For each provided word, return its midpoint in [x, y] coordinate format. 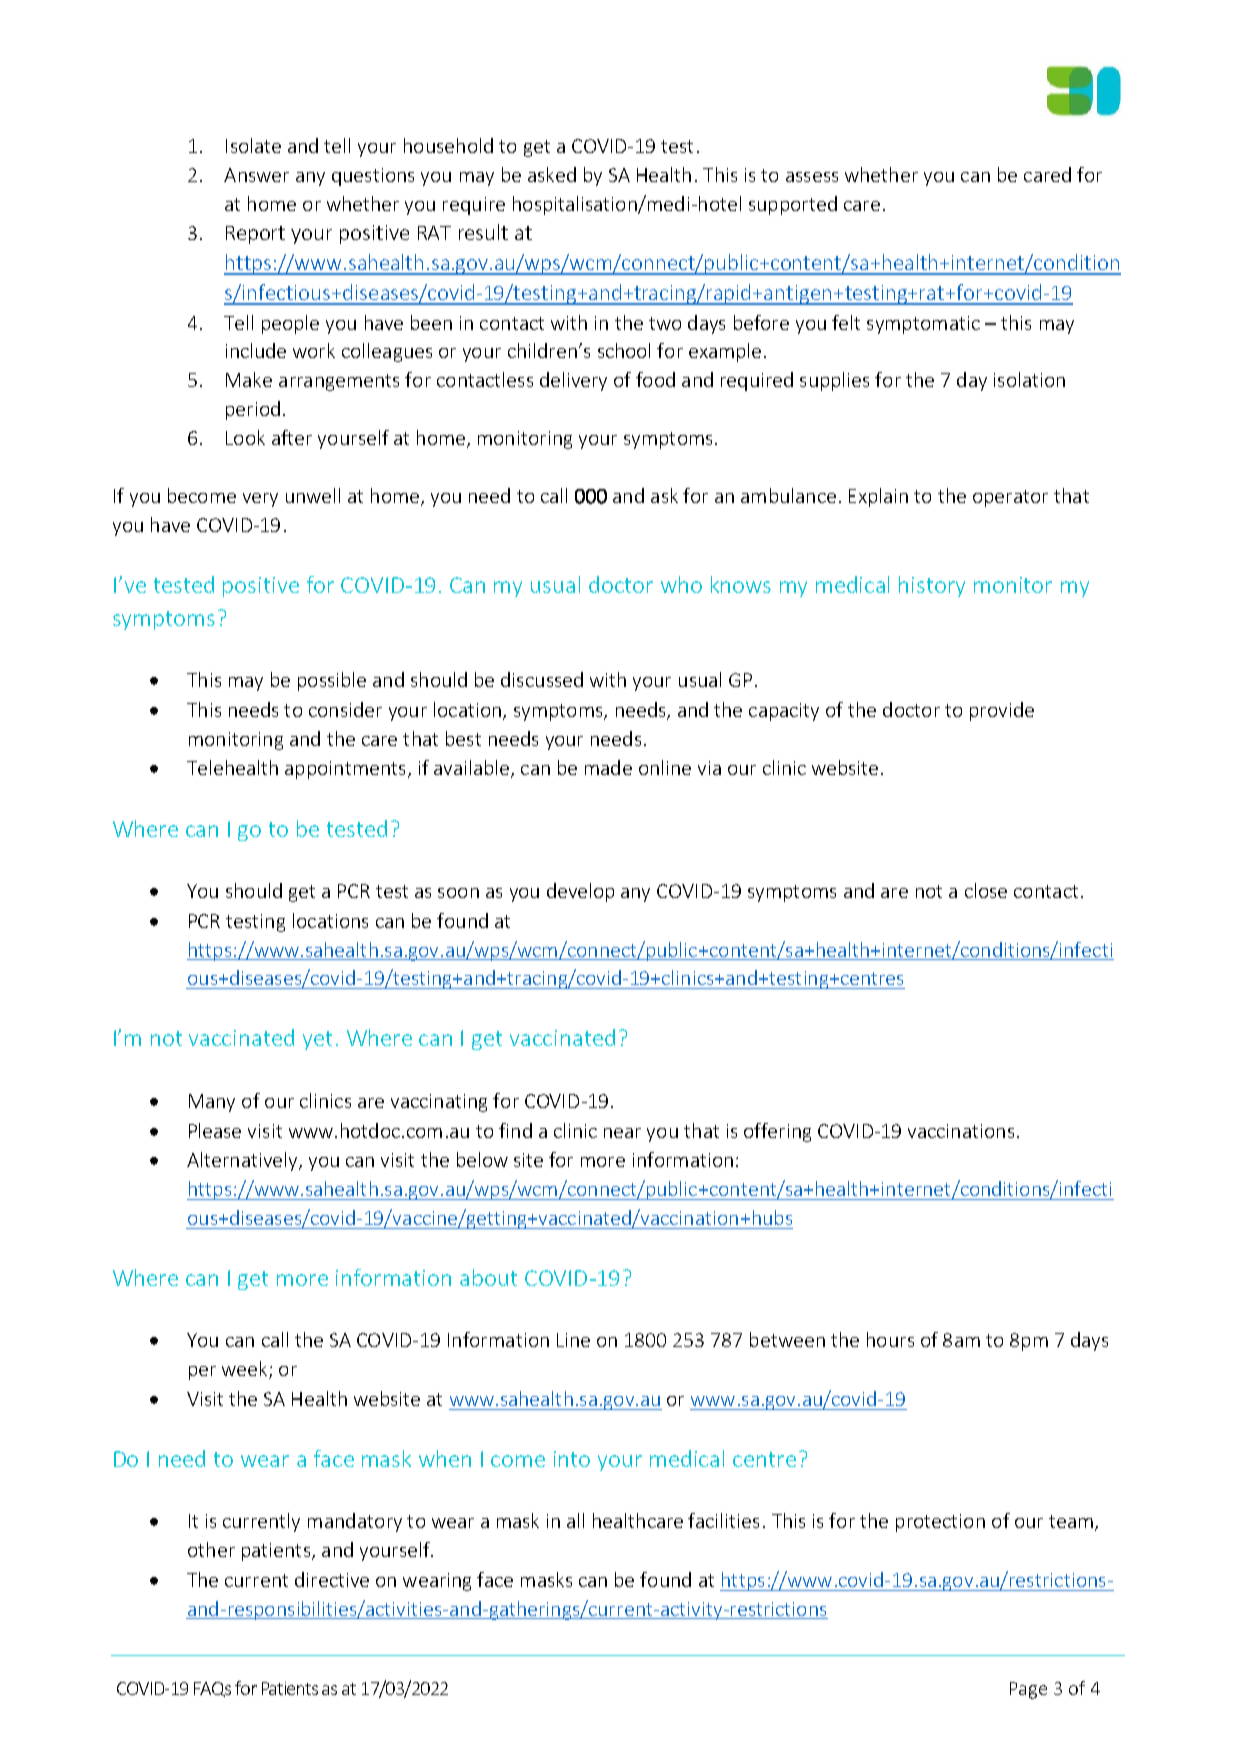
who [681, 584]
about [488, 1277]
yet [317, 1040]
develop [580, 892]
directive [332, 1579]
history [932, 586]
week [246, 1370]
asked [552, 174]
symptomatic [923, 325]
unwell [313, 495]
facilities [723, 1520]
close [986, 890]
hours [890, 1339]
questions [373, 177]
